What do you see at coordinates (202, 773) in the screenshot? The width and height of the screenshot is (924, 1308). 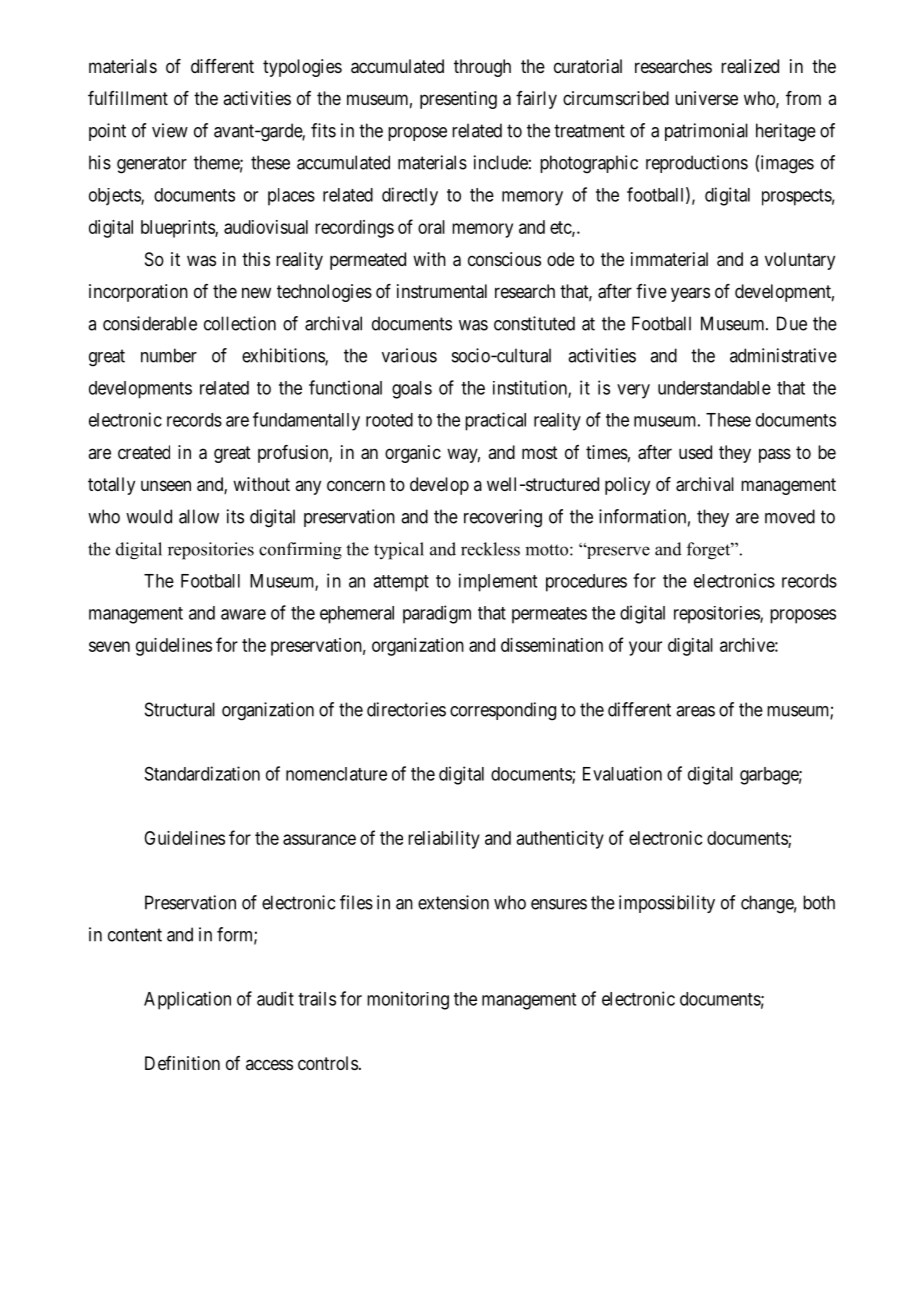 I see `Standardization` at bounding box center [202, 773].
